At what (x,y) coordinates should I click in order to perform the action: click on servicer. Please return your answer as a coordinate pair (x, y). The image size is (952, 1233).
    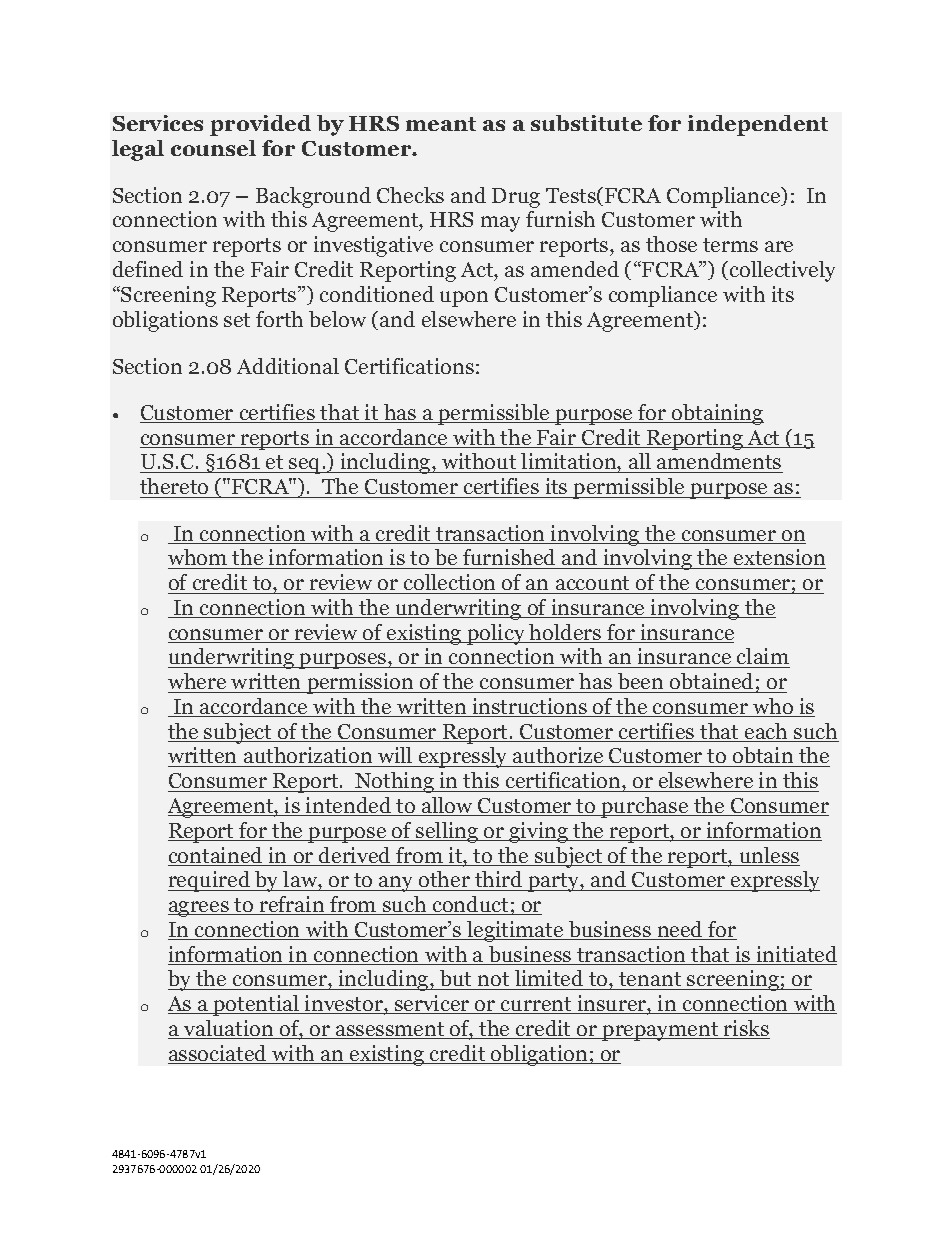
    Looking at the image, I should click on (432, 1004).
